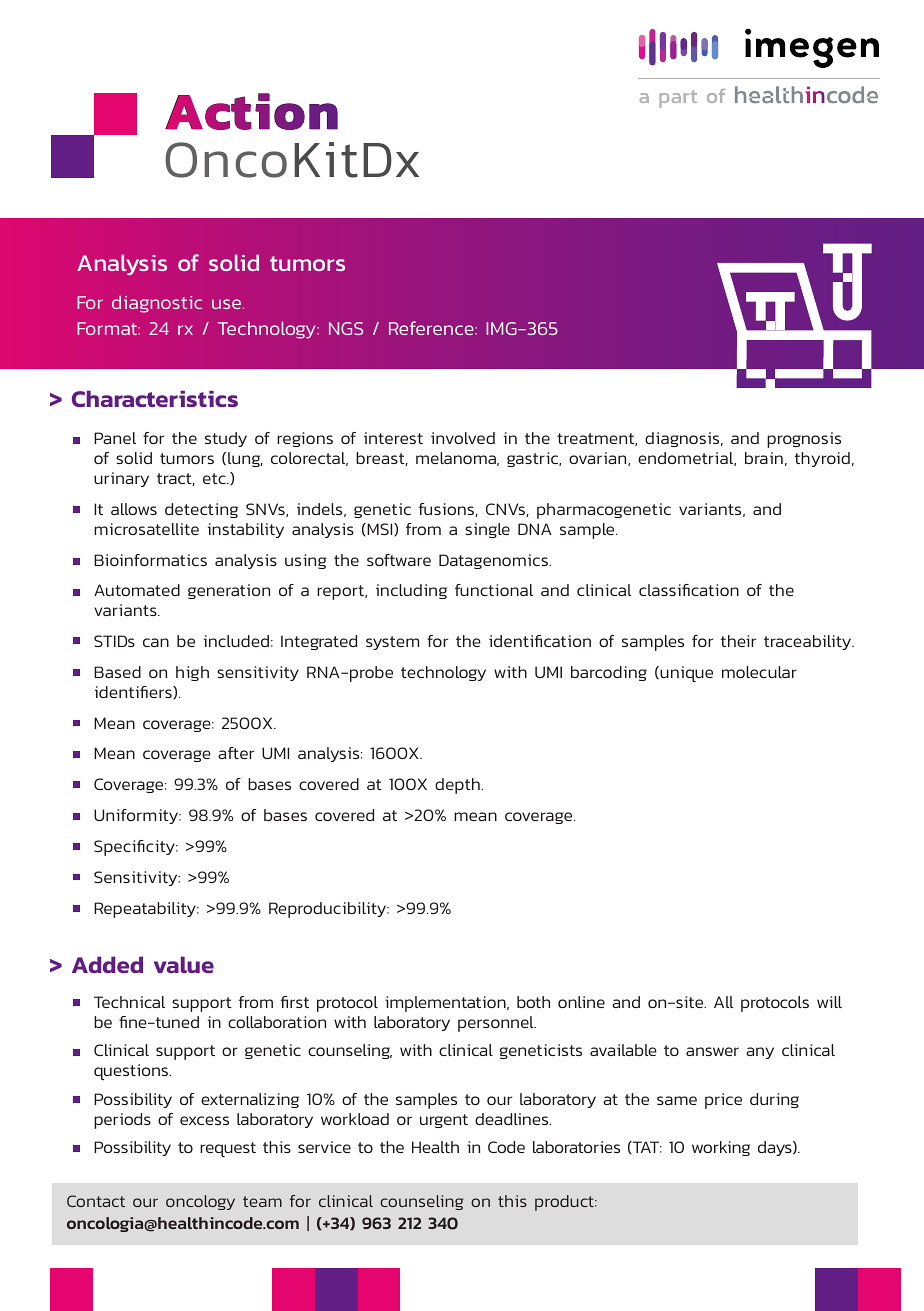 This screenshot has height=1311, width=924. What do you see at coordinates (155, 398) in the screenshot?
I see `Characteristics` at bounding box center [155, 398].
